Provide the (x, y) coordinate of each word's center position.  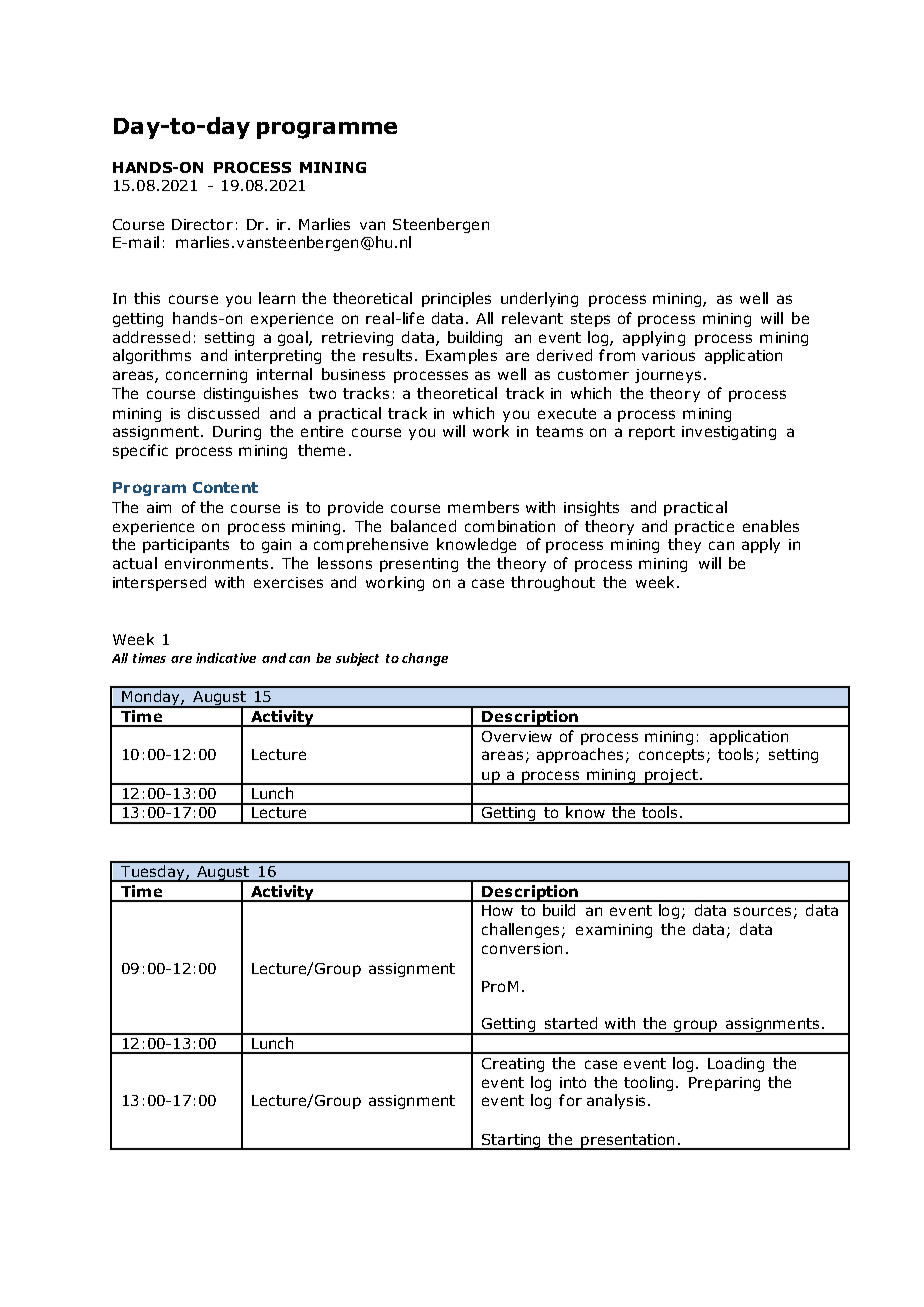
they (684, 545)
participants (186, 546)
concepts (671, 756)
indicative (226, 658)
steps (590, 320)
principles (456, 299)
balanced (423, 526)
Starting (511, 1142)
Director (202, 224)
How (497, 910)
